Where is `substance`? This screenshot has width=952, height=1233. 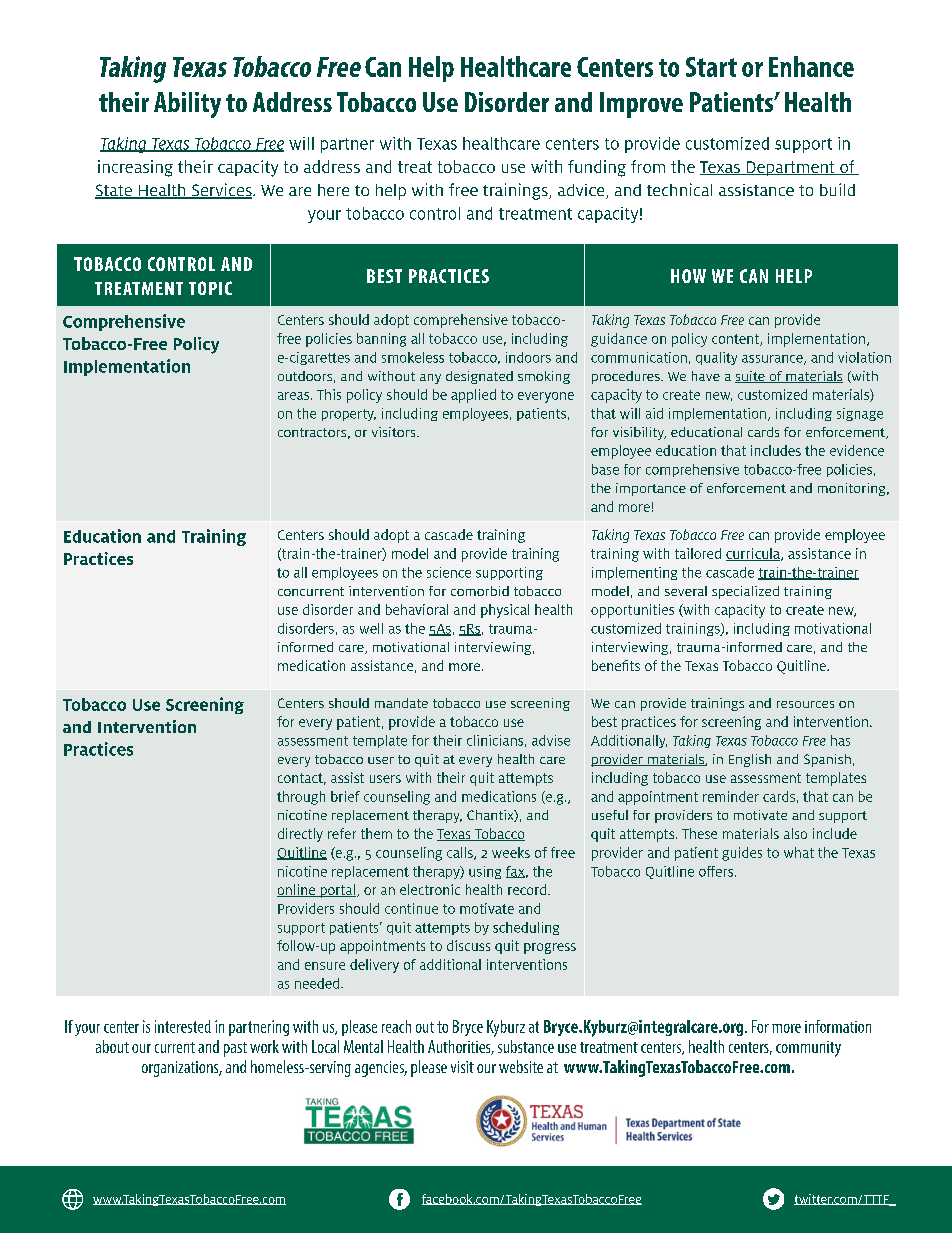 substance is located at coordinates (526, 1046).
